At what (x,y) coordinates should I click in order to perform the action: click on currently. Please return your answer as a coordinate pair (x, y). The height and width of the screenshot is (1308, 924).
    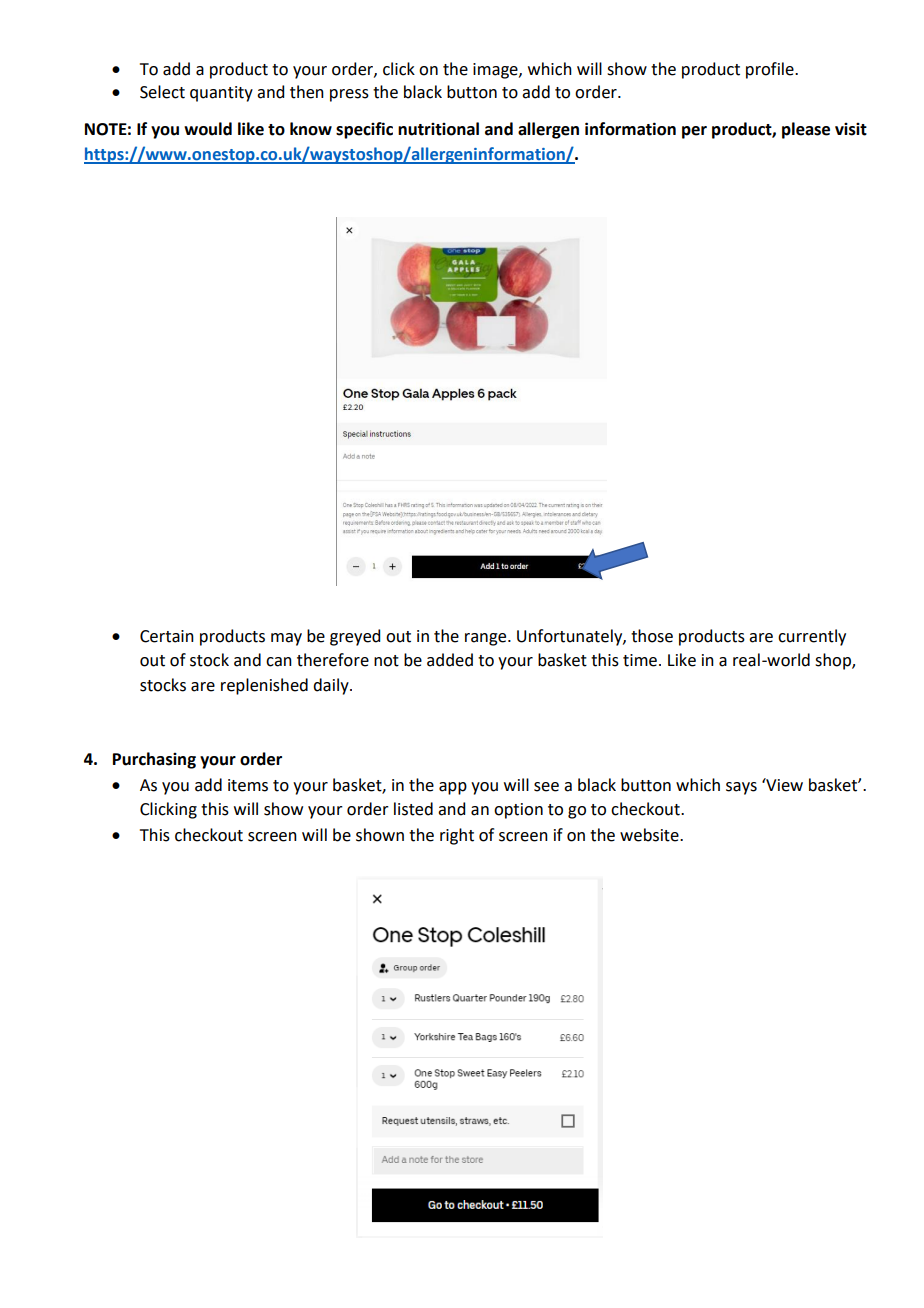
    Looking at the image, I should click on (812, 637).
